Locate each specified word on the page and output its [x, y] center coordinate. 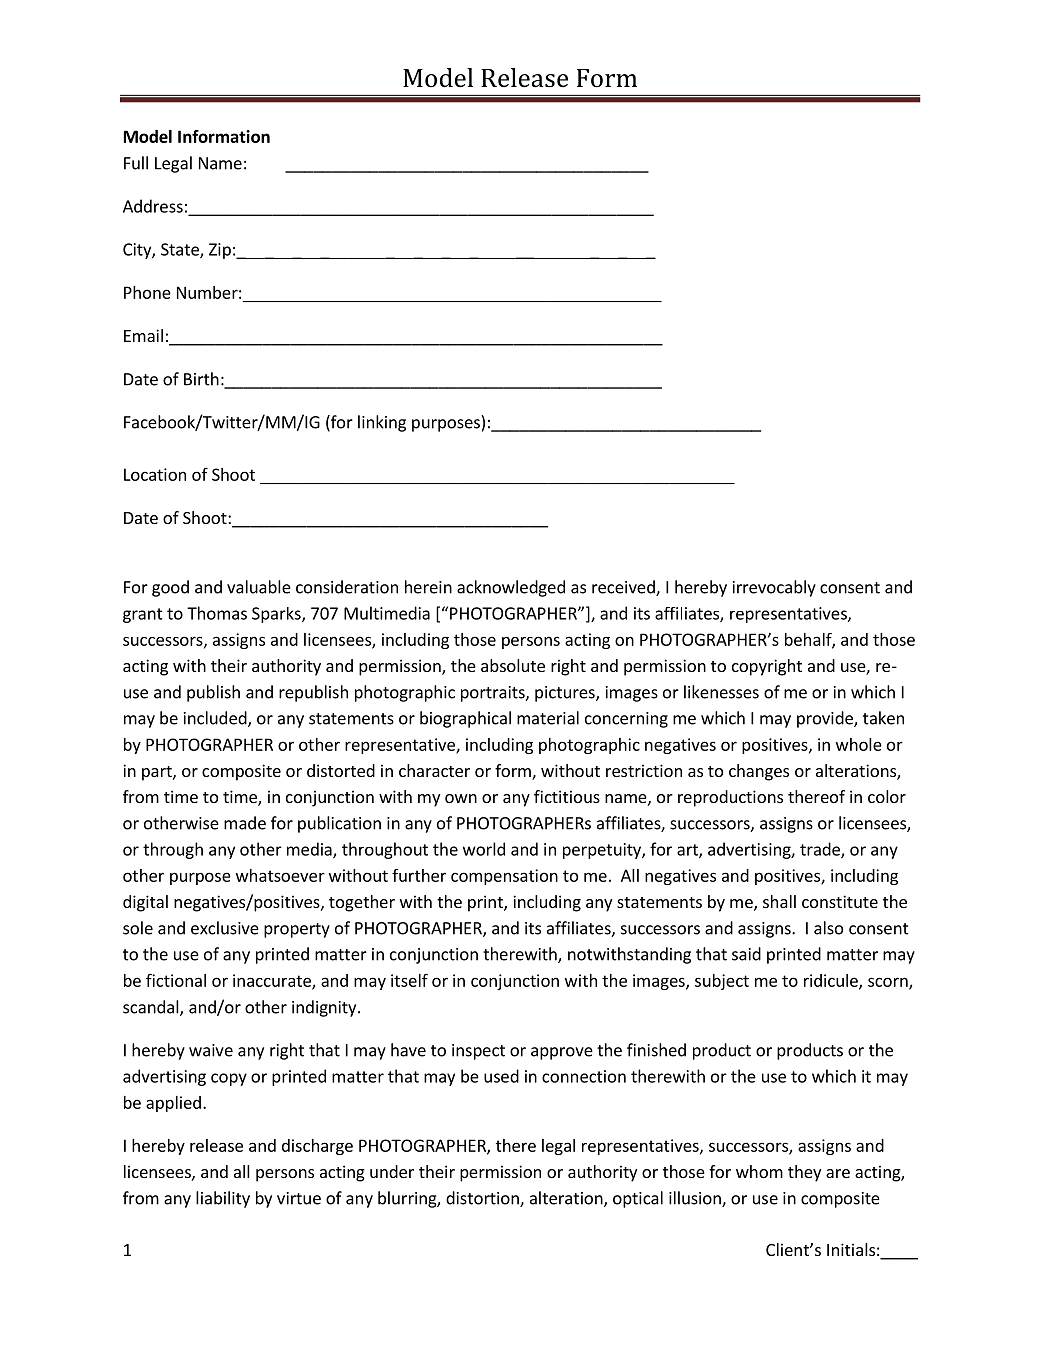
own [461, 798]
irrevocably [774, 588]
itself [409, 980]
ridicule [832, 981]
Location [155, 474]
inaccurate [273, 981]
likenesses [721, 692]
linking [382, 423]
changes [759, 772]
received [624, 588]
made [245, 823]
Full [136, 163]
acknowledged [511, 588]
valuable [259, 587]
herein [428, 587]
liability [223, 1199]
